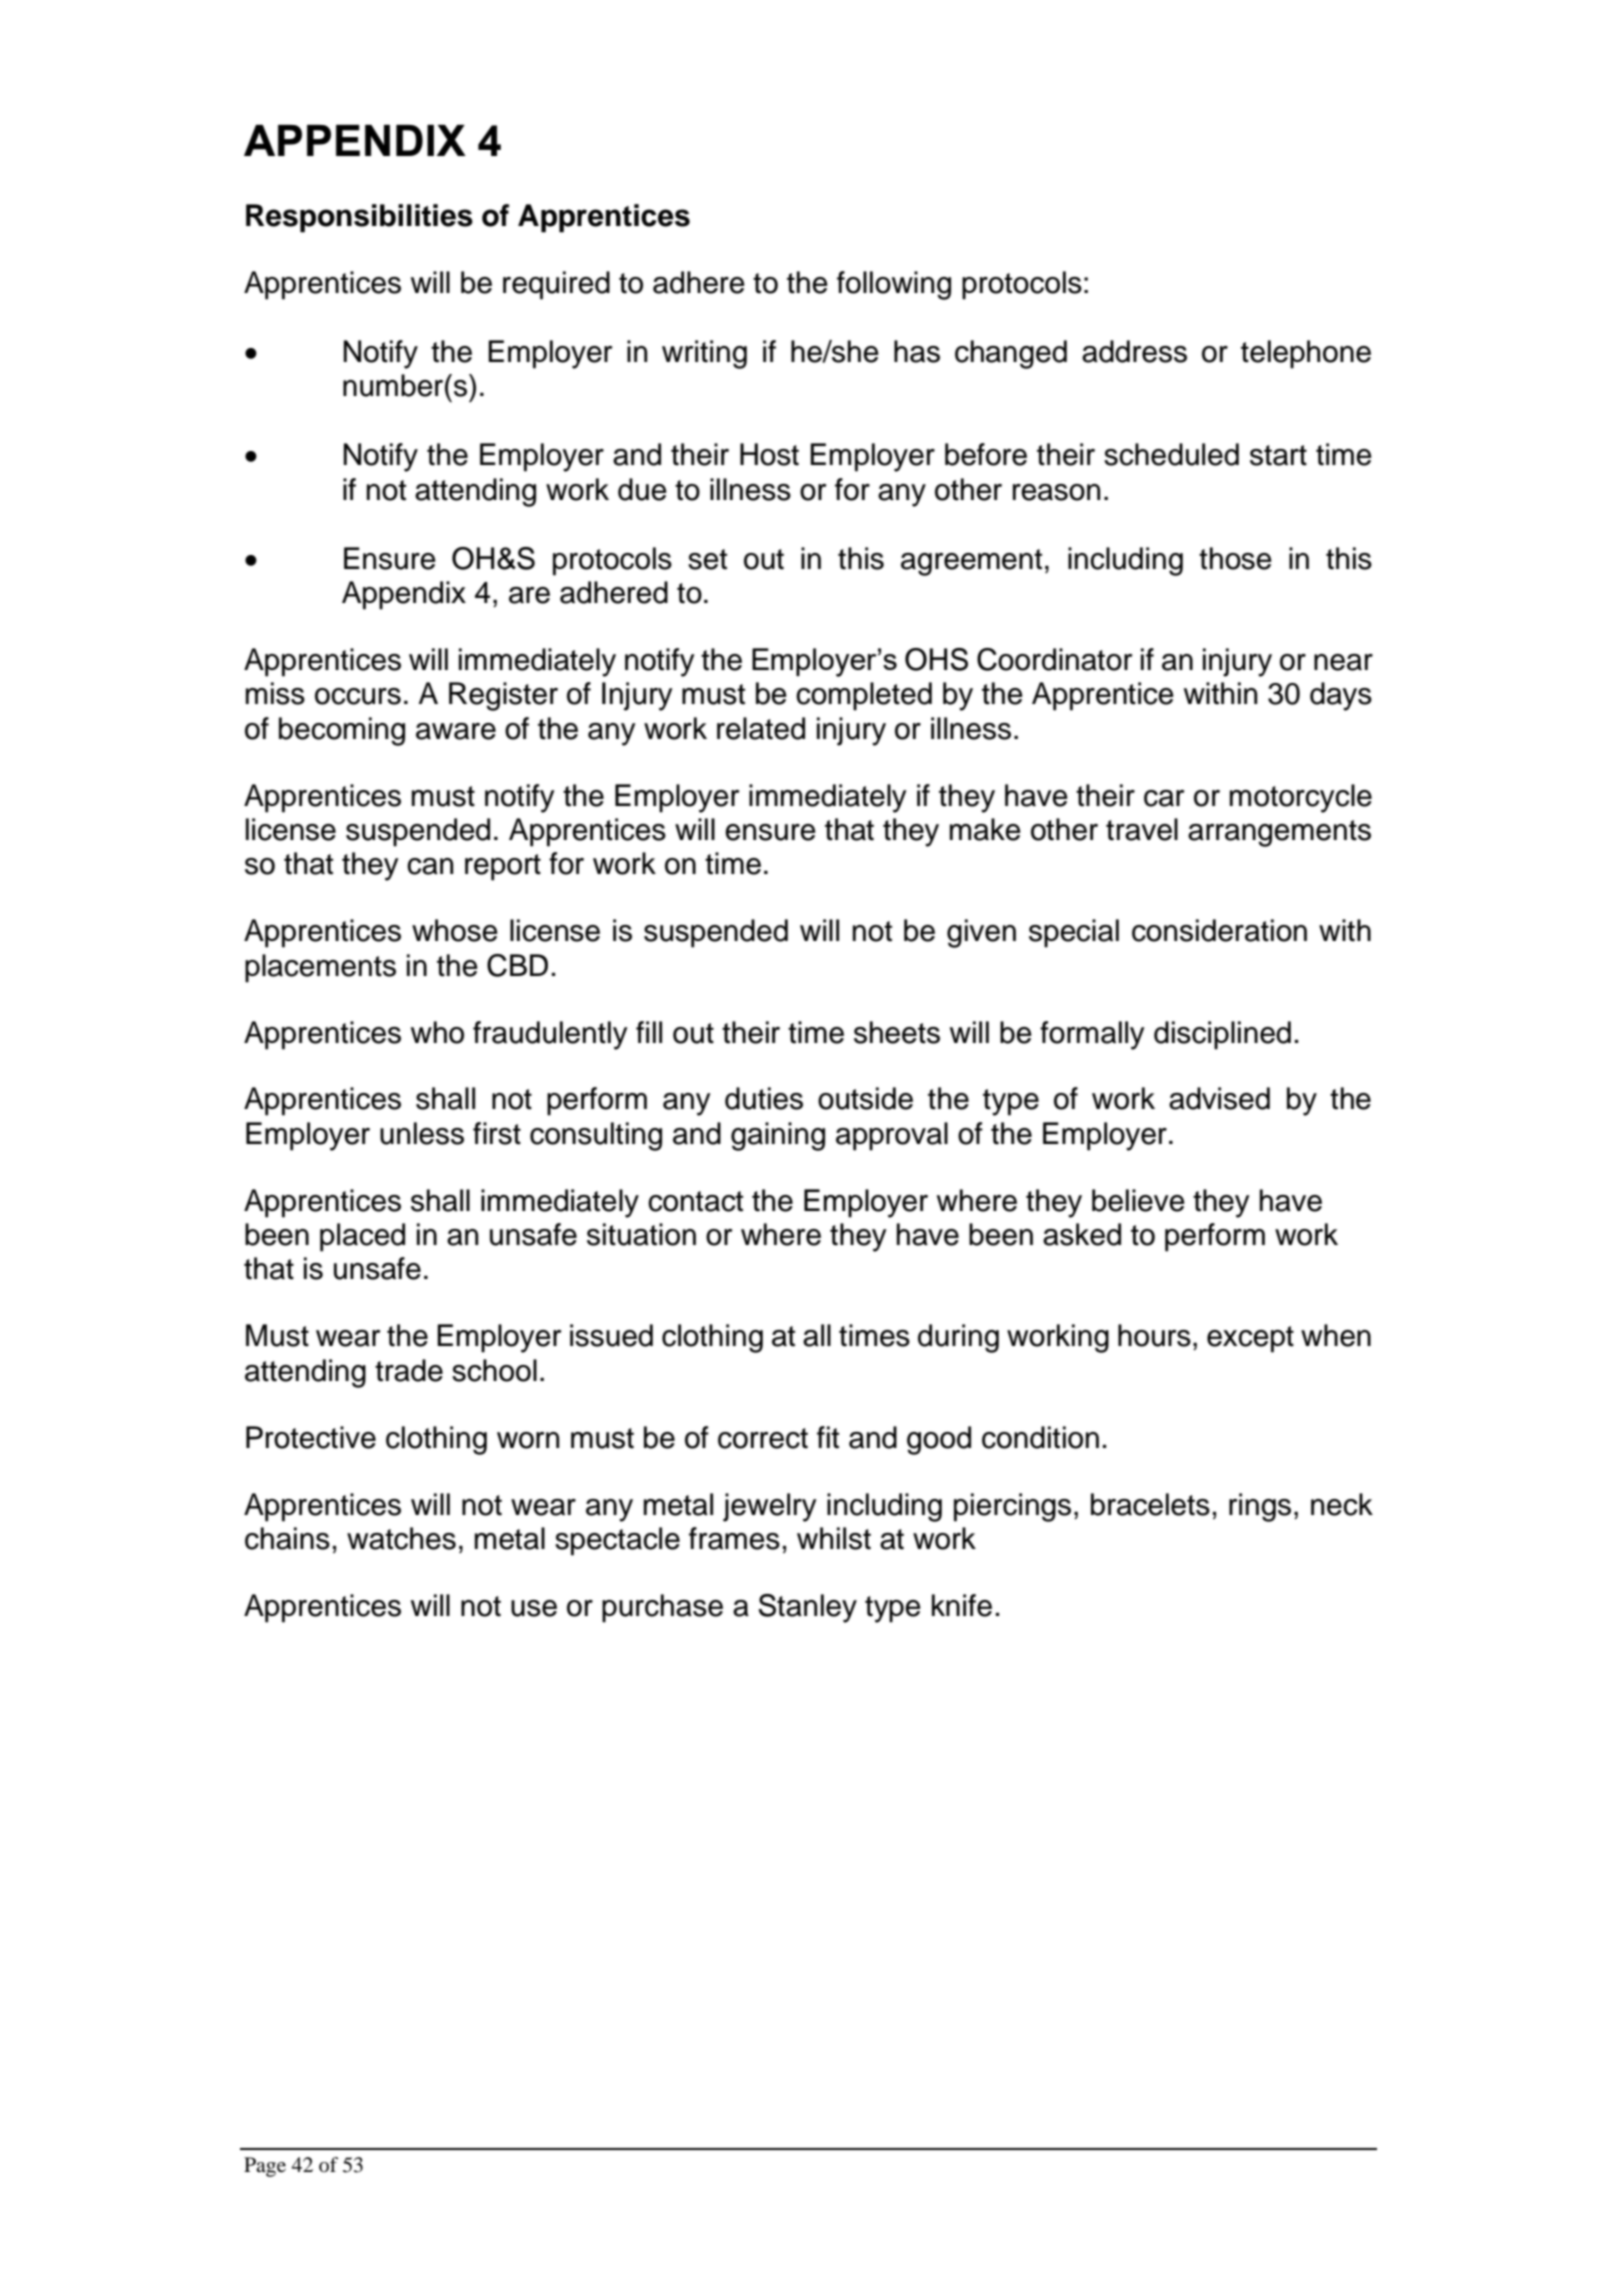  I want to click on jewelry, so click(770, 1507).
